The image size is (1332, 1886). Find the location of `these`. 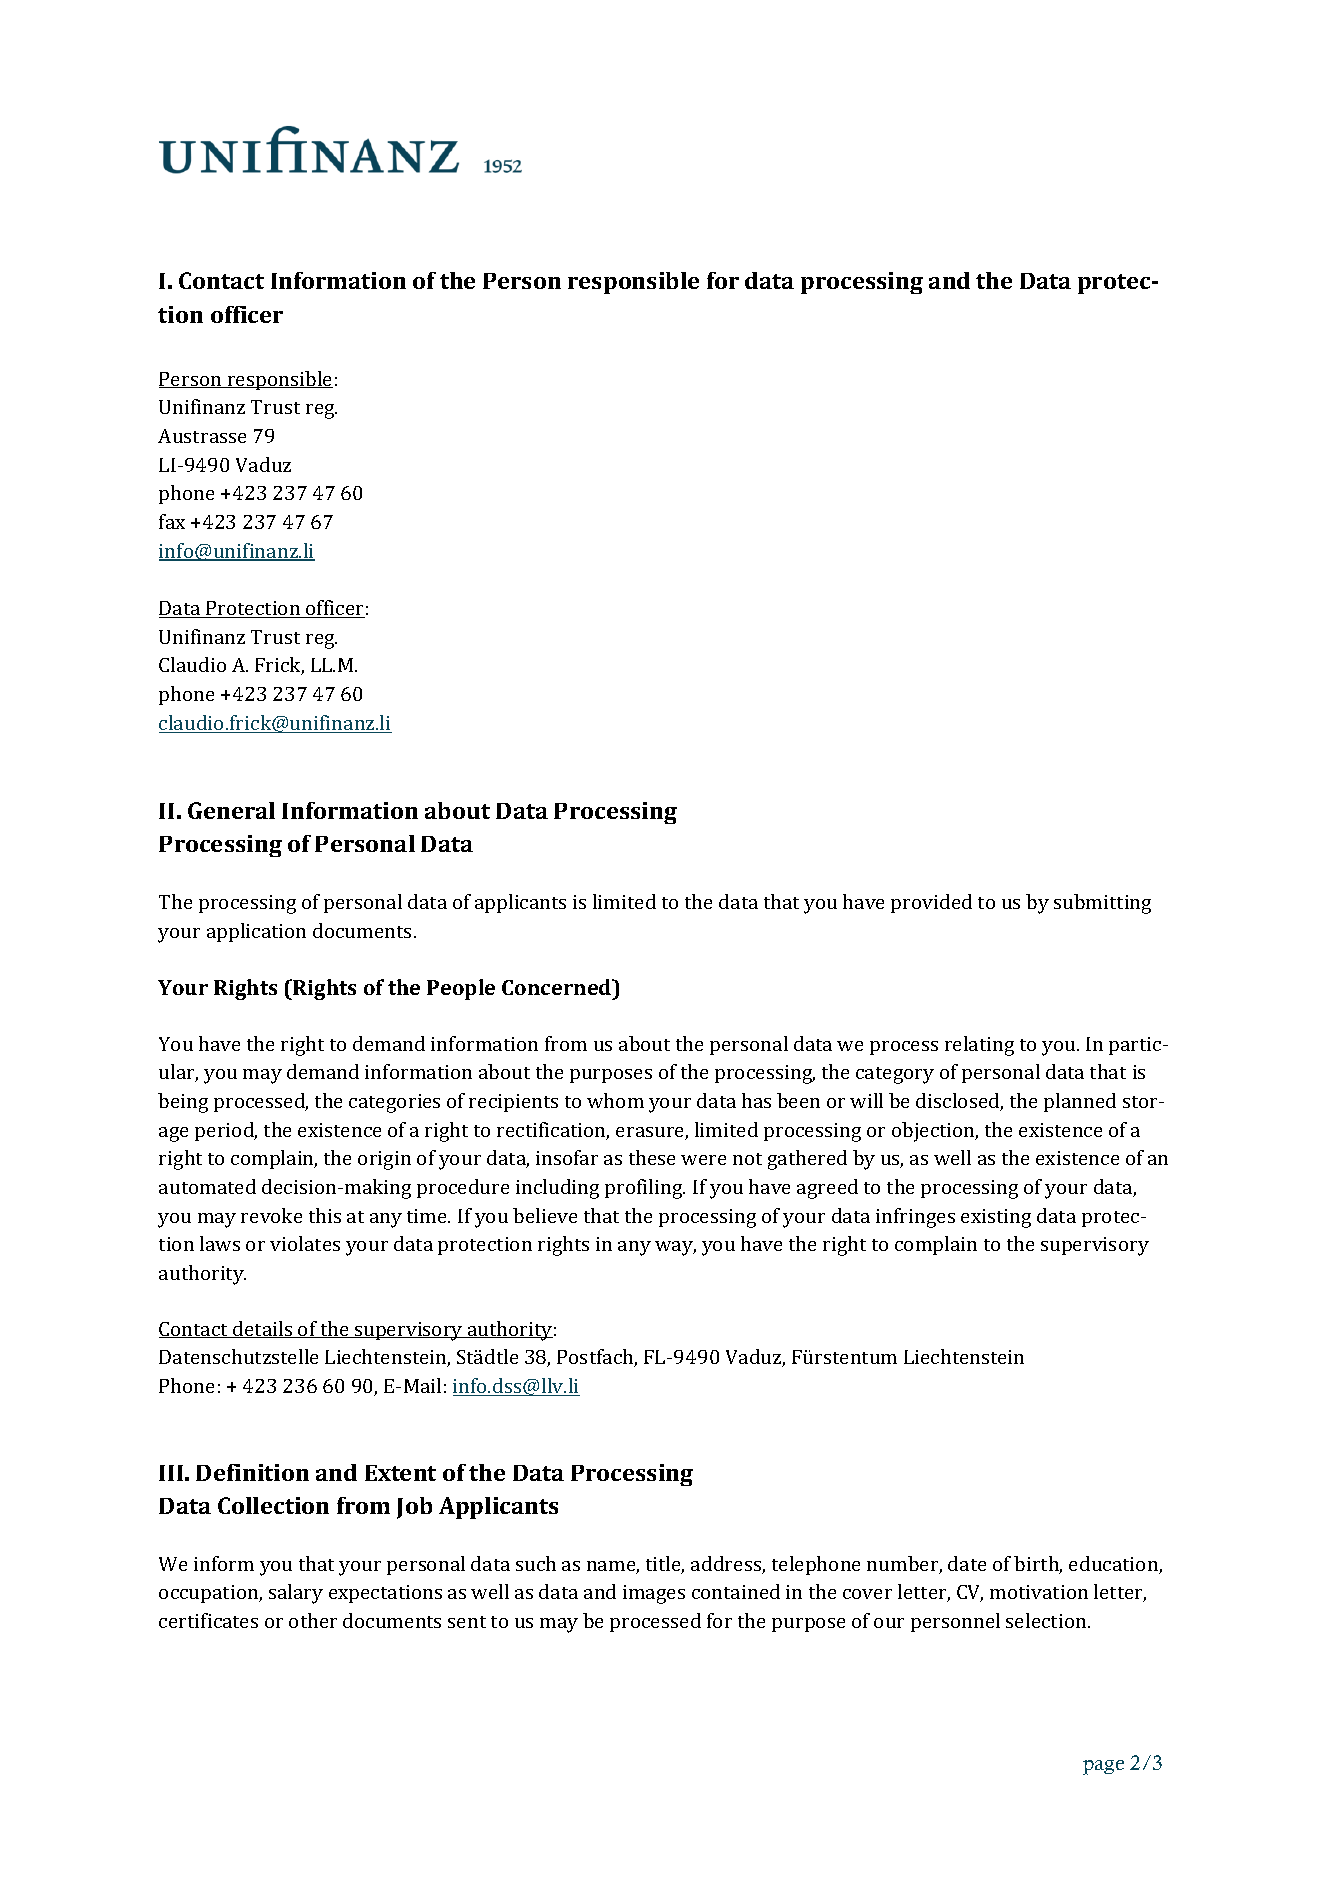

these is located at coordinates (652, 1157).
